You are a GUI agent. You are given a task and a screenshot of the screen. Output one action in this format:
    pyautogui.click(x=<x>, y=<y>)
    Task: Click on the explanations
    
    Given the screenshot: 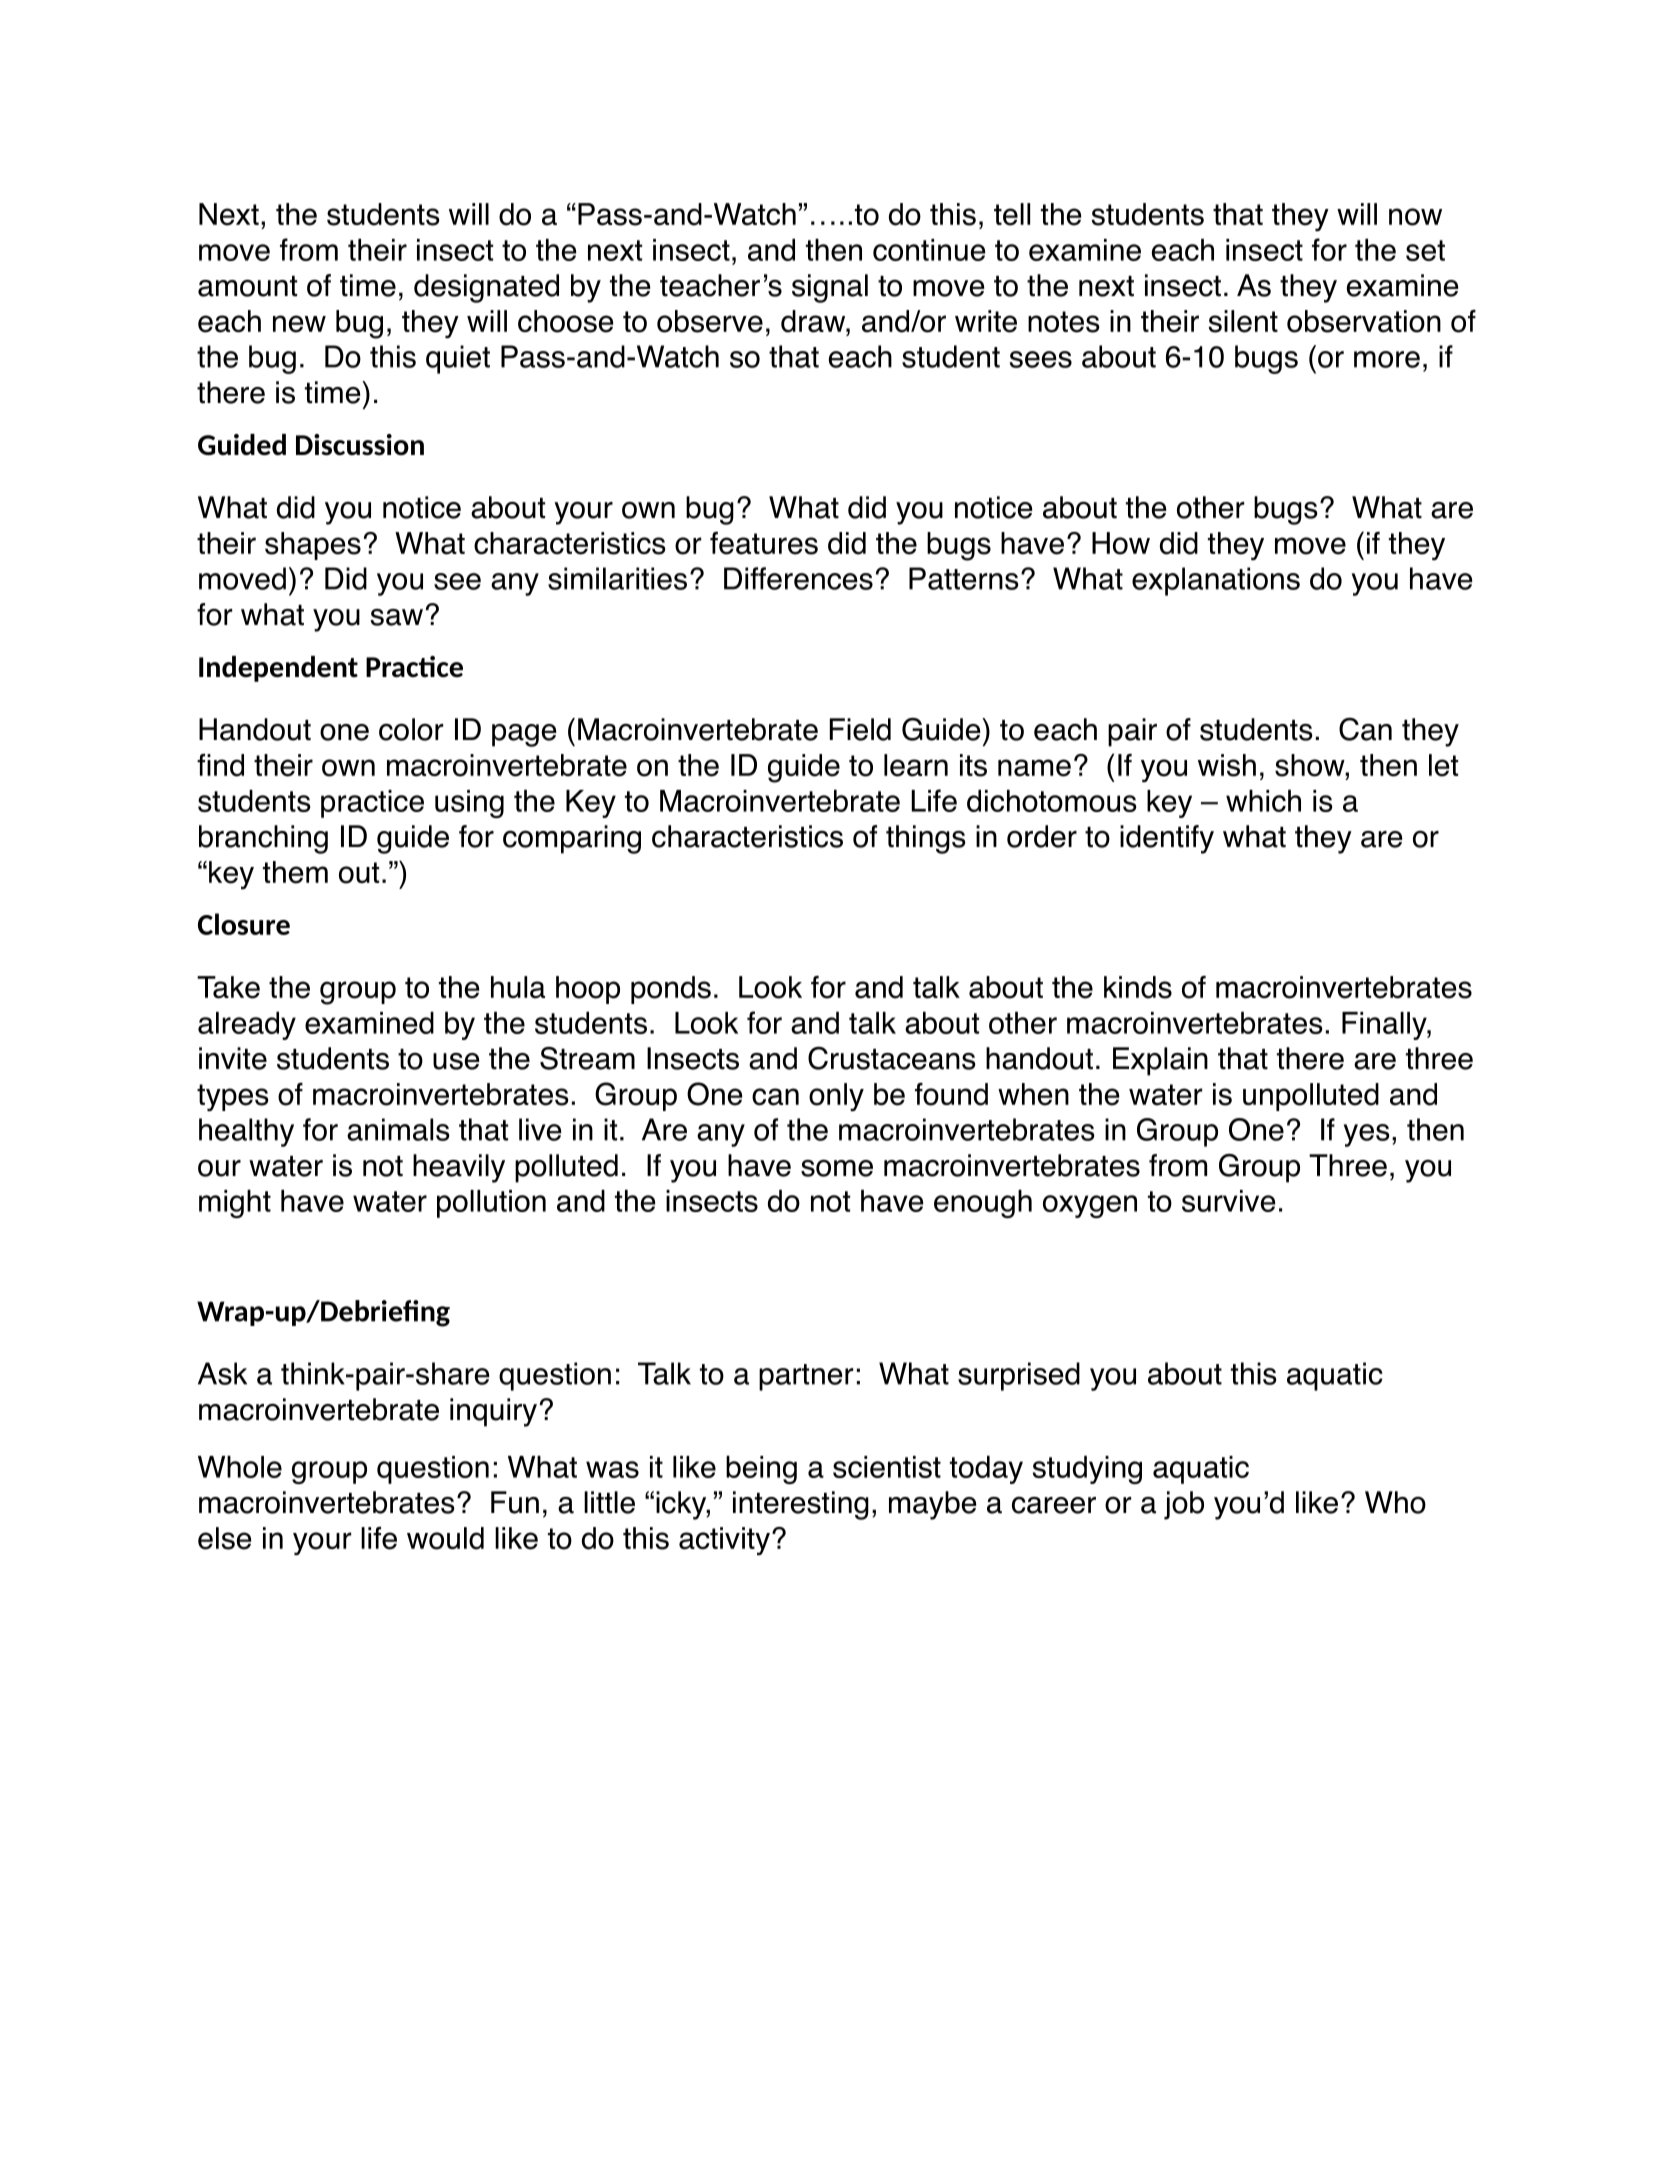 What is the action you would take?
    pyautogui.click(x=1216, y=581)
